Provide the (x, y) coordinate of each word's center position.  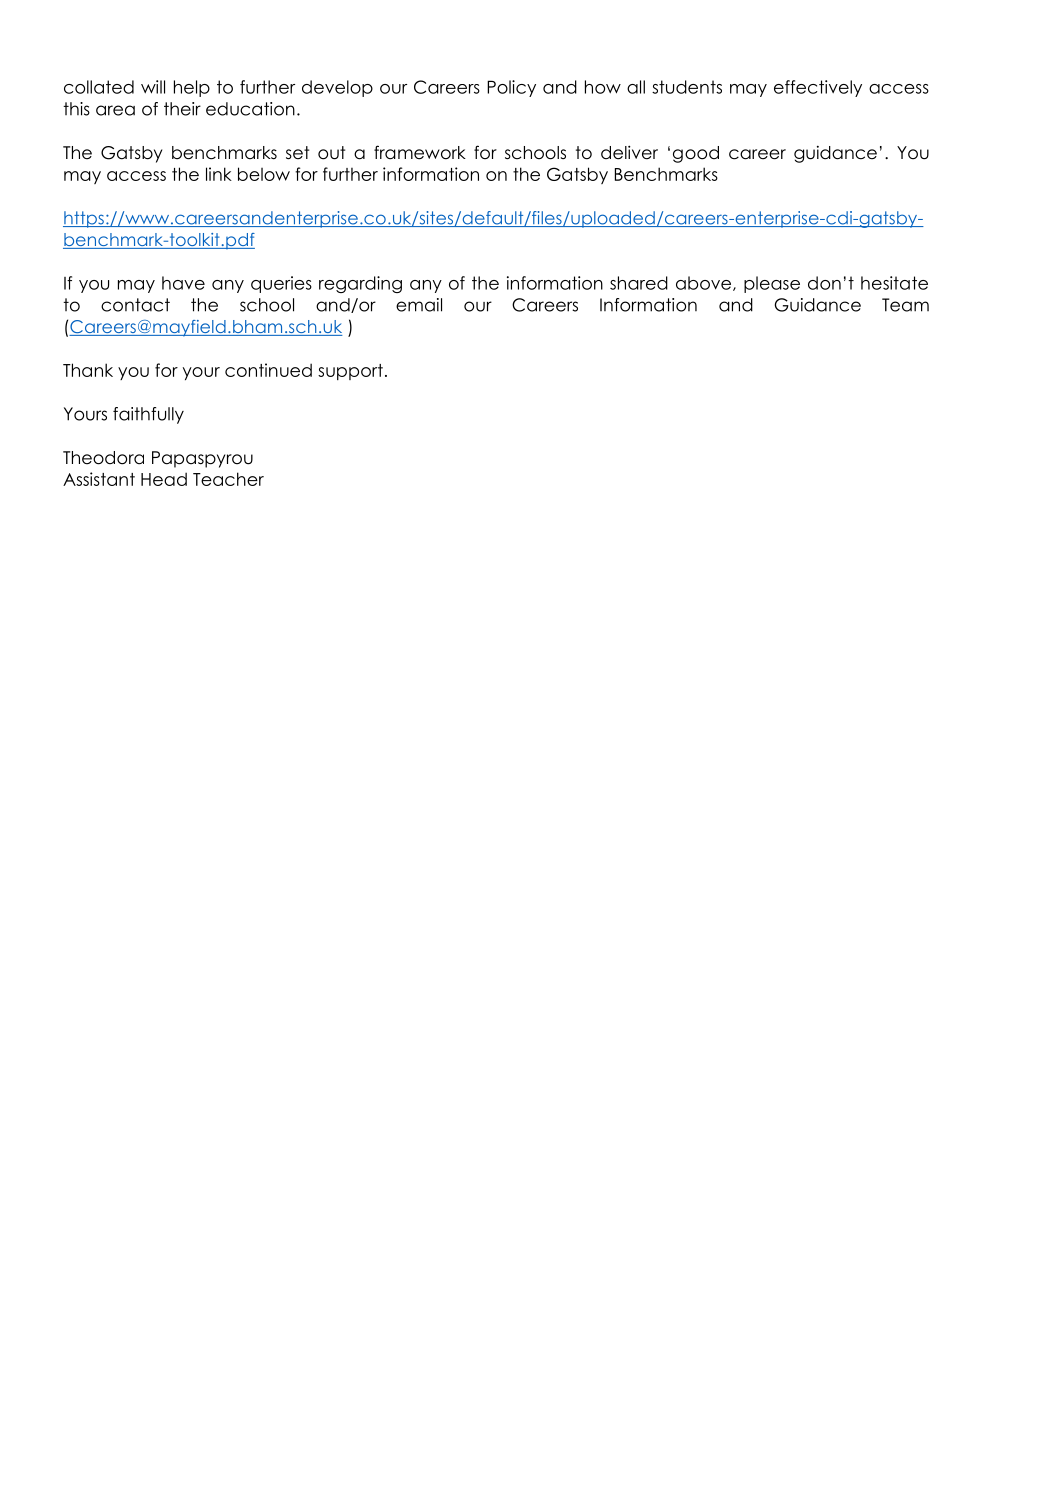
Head (164, 479)
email (419, 305)
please (772, 284)
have (183, 283)
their (182, 109)
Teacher (228, 479)
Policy (511, 88)
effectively (818, 88)
